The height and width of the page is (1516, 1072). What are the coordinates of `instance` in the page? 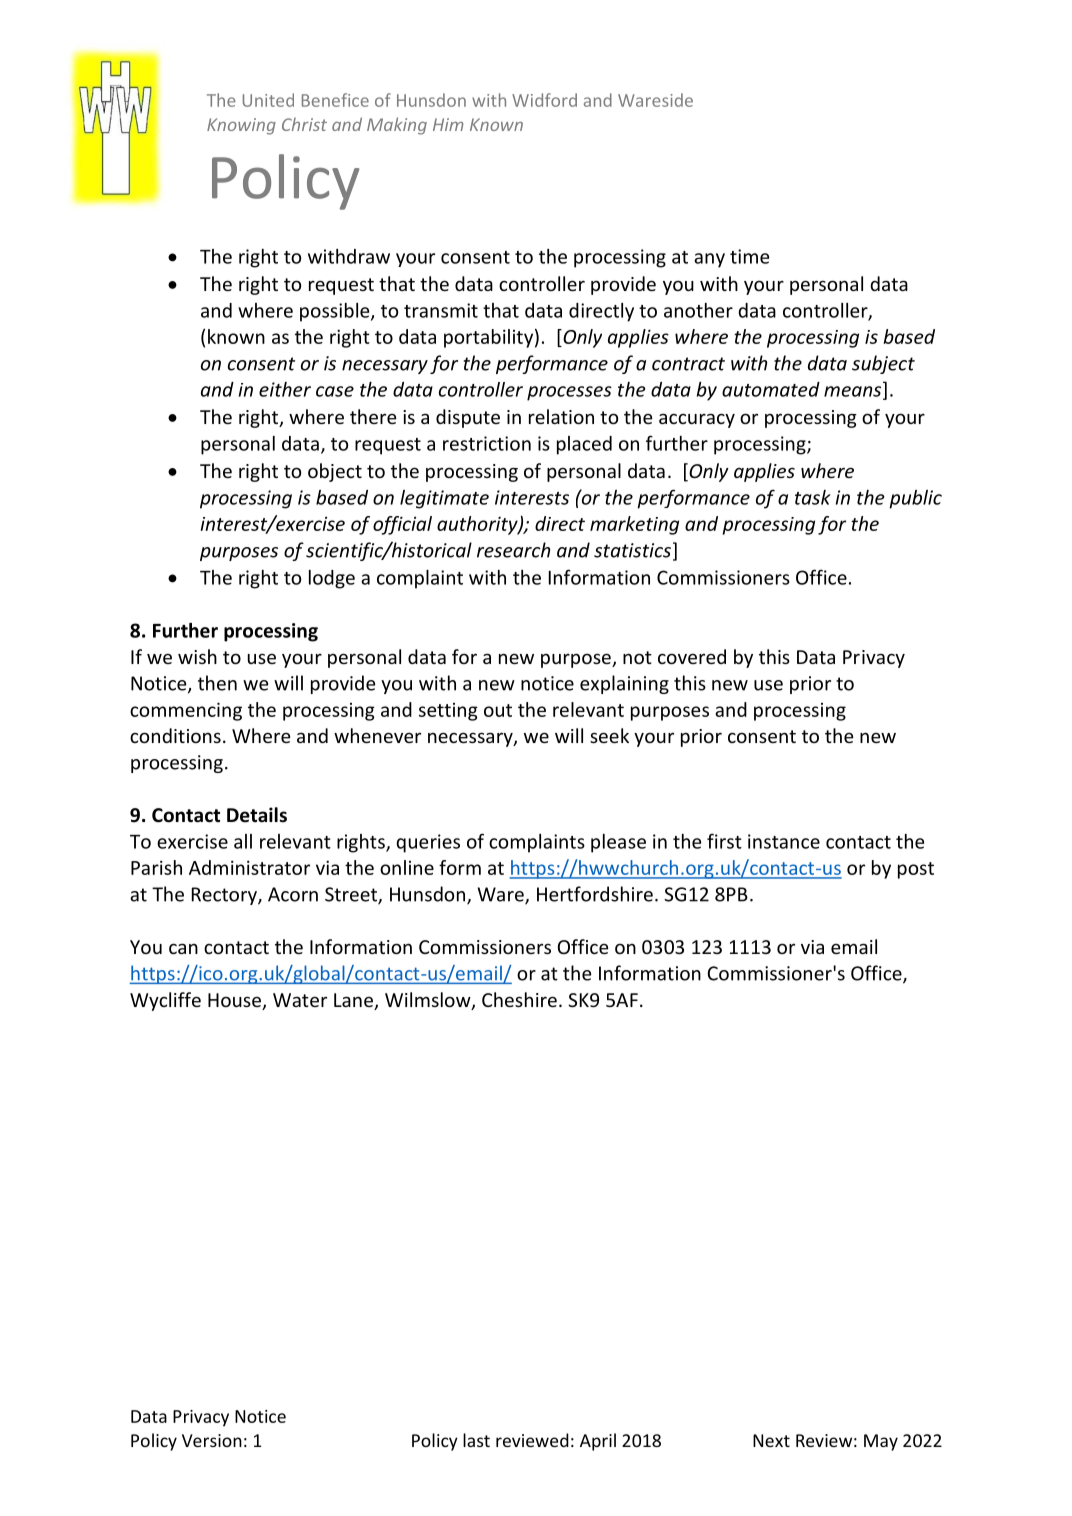 It's located at (784, 841).
